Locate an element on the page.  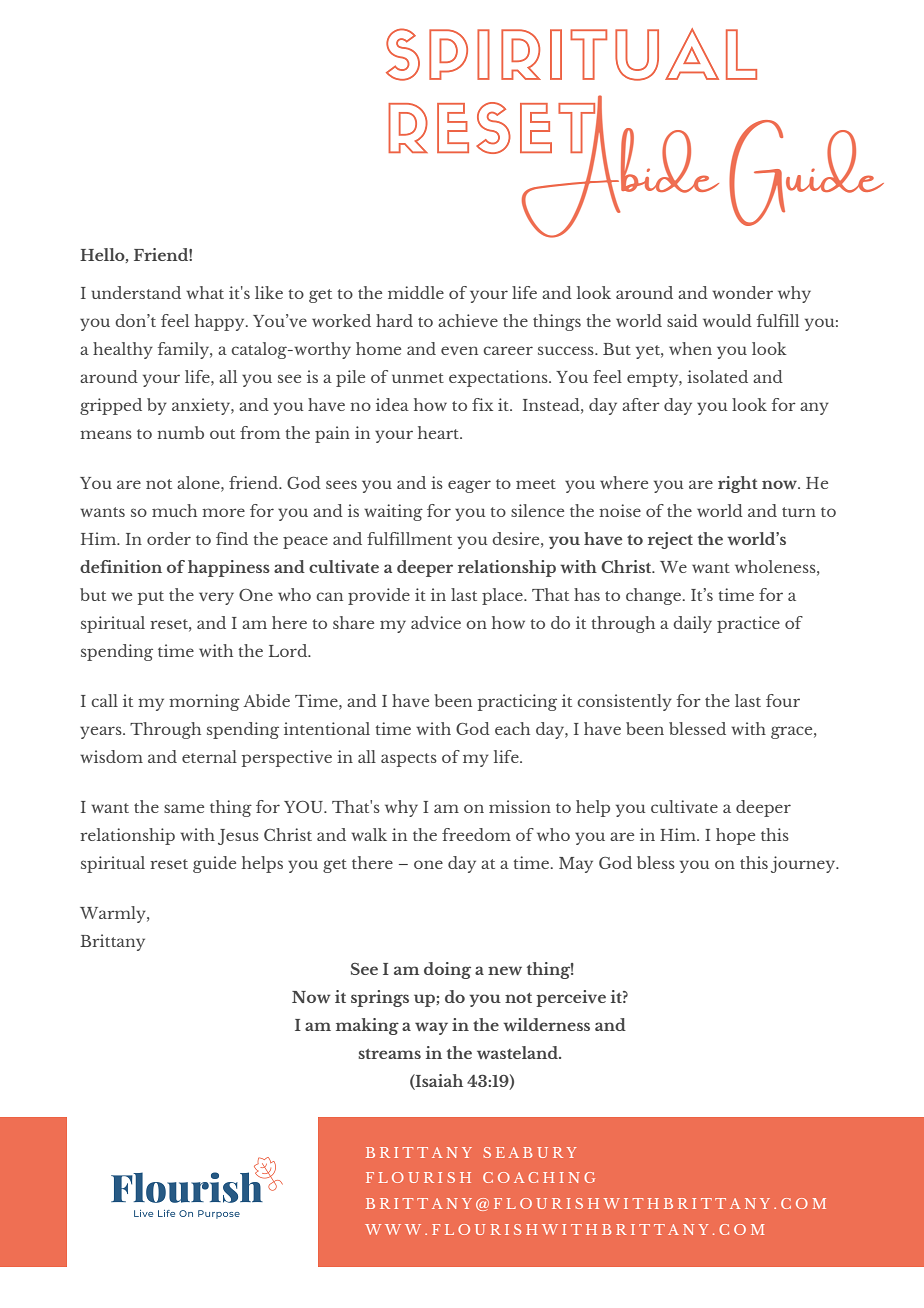
reject is located at coordinates (670, 540).
